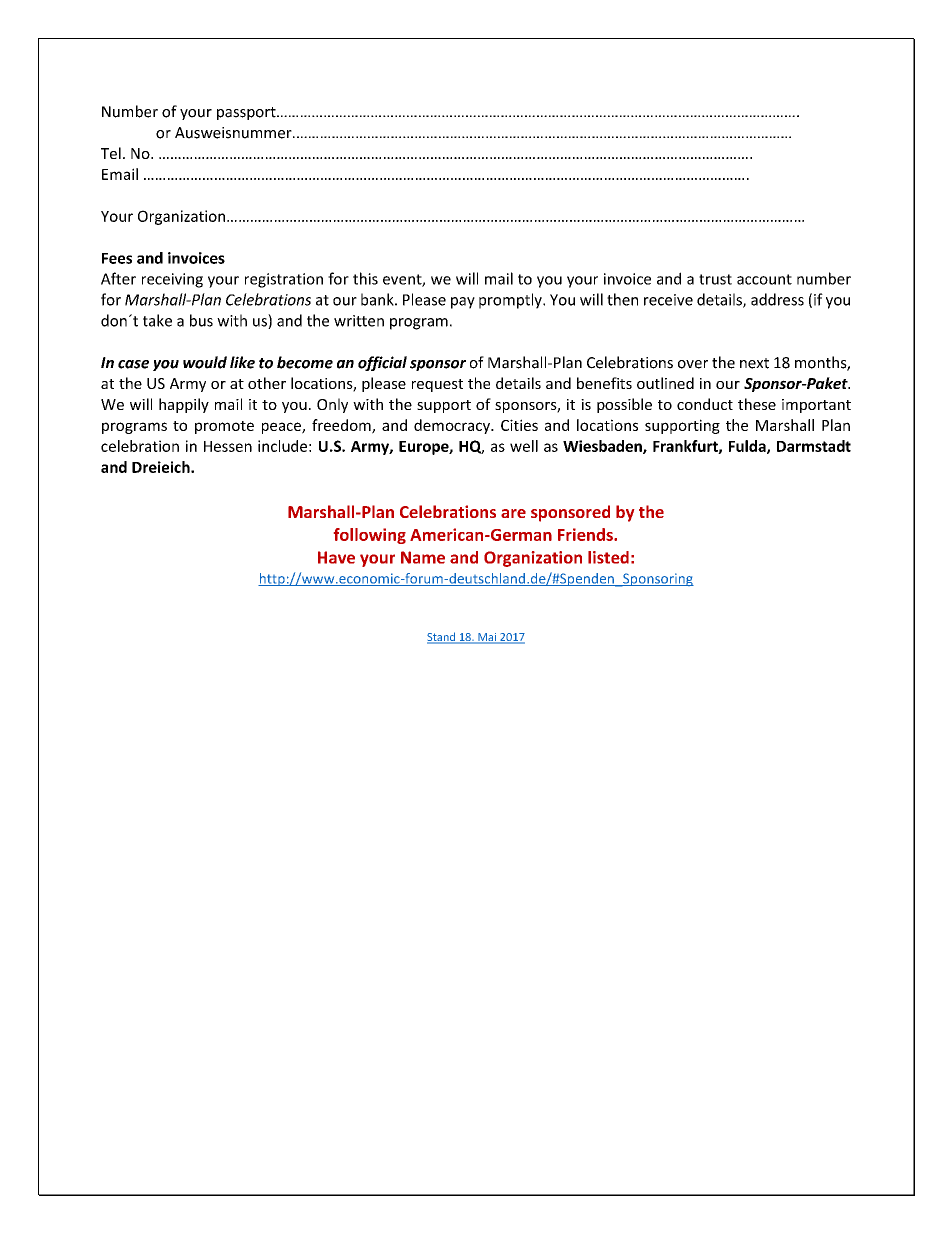  I want to click on Tel, so click(111, 153).
